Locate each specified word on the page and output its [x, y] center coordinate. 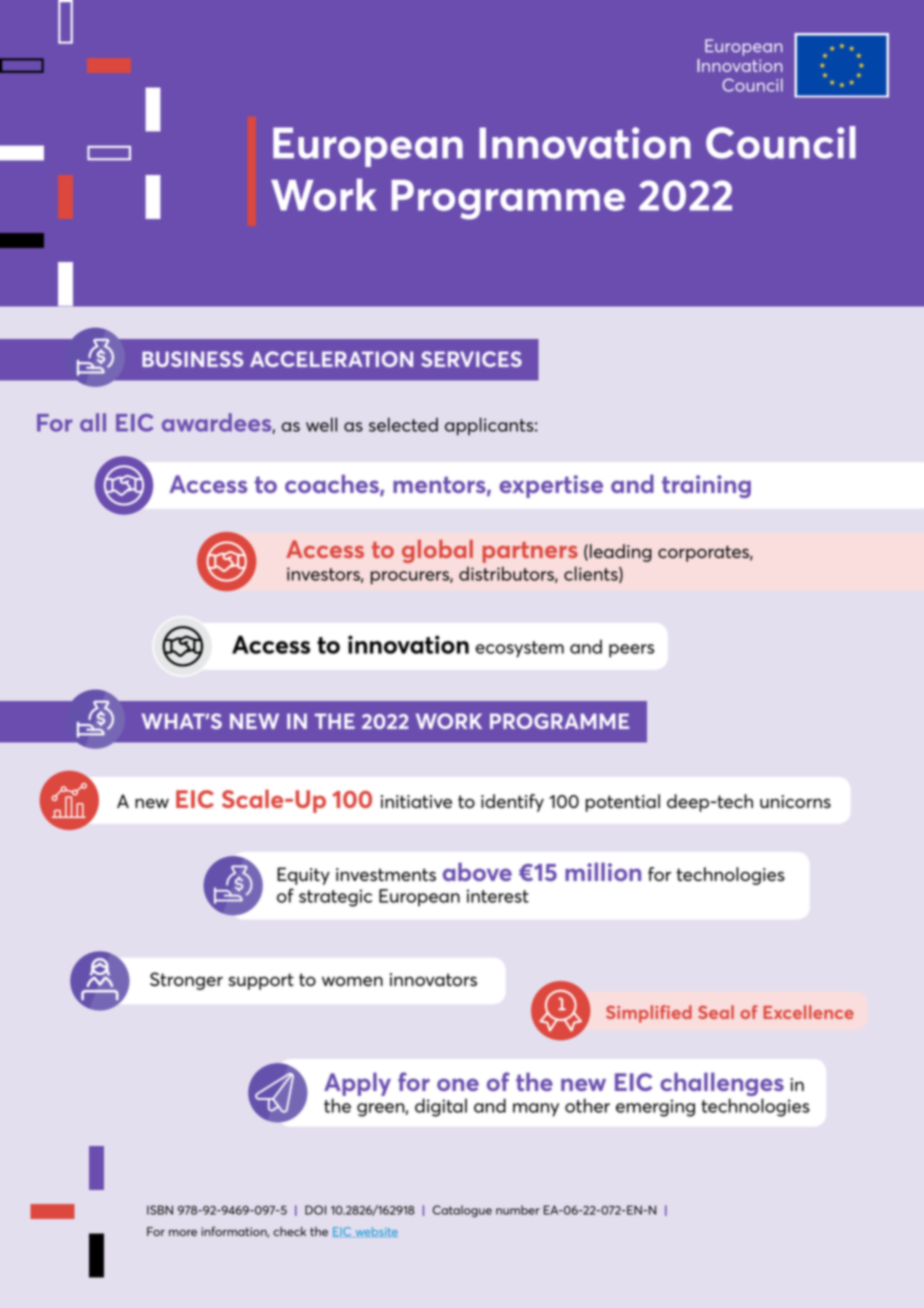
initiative [416, 801]
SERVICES [471, 359]
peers [631, 651]
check [289, 1231]
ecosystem [519, 649]
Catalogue [462, 1211]
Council [781, 142]
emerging [655, 1108]
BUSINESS [192, 359]
